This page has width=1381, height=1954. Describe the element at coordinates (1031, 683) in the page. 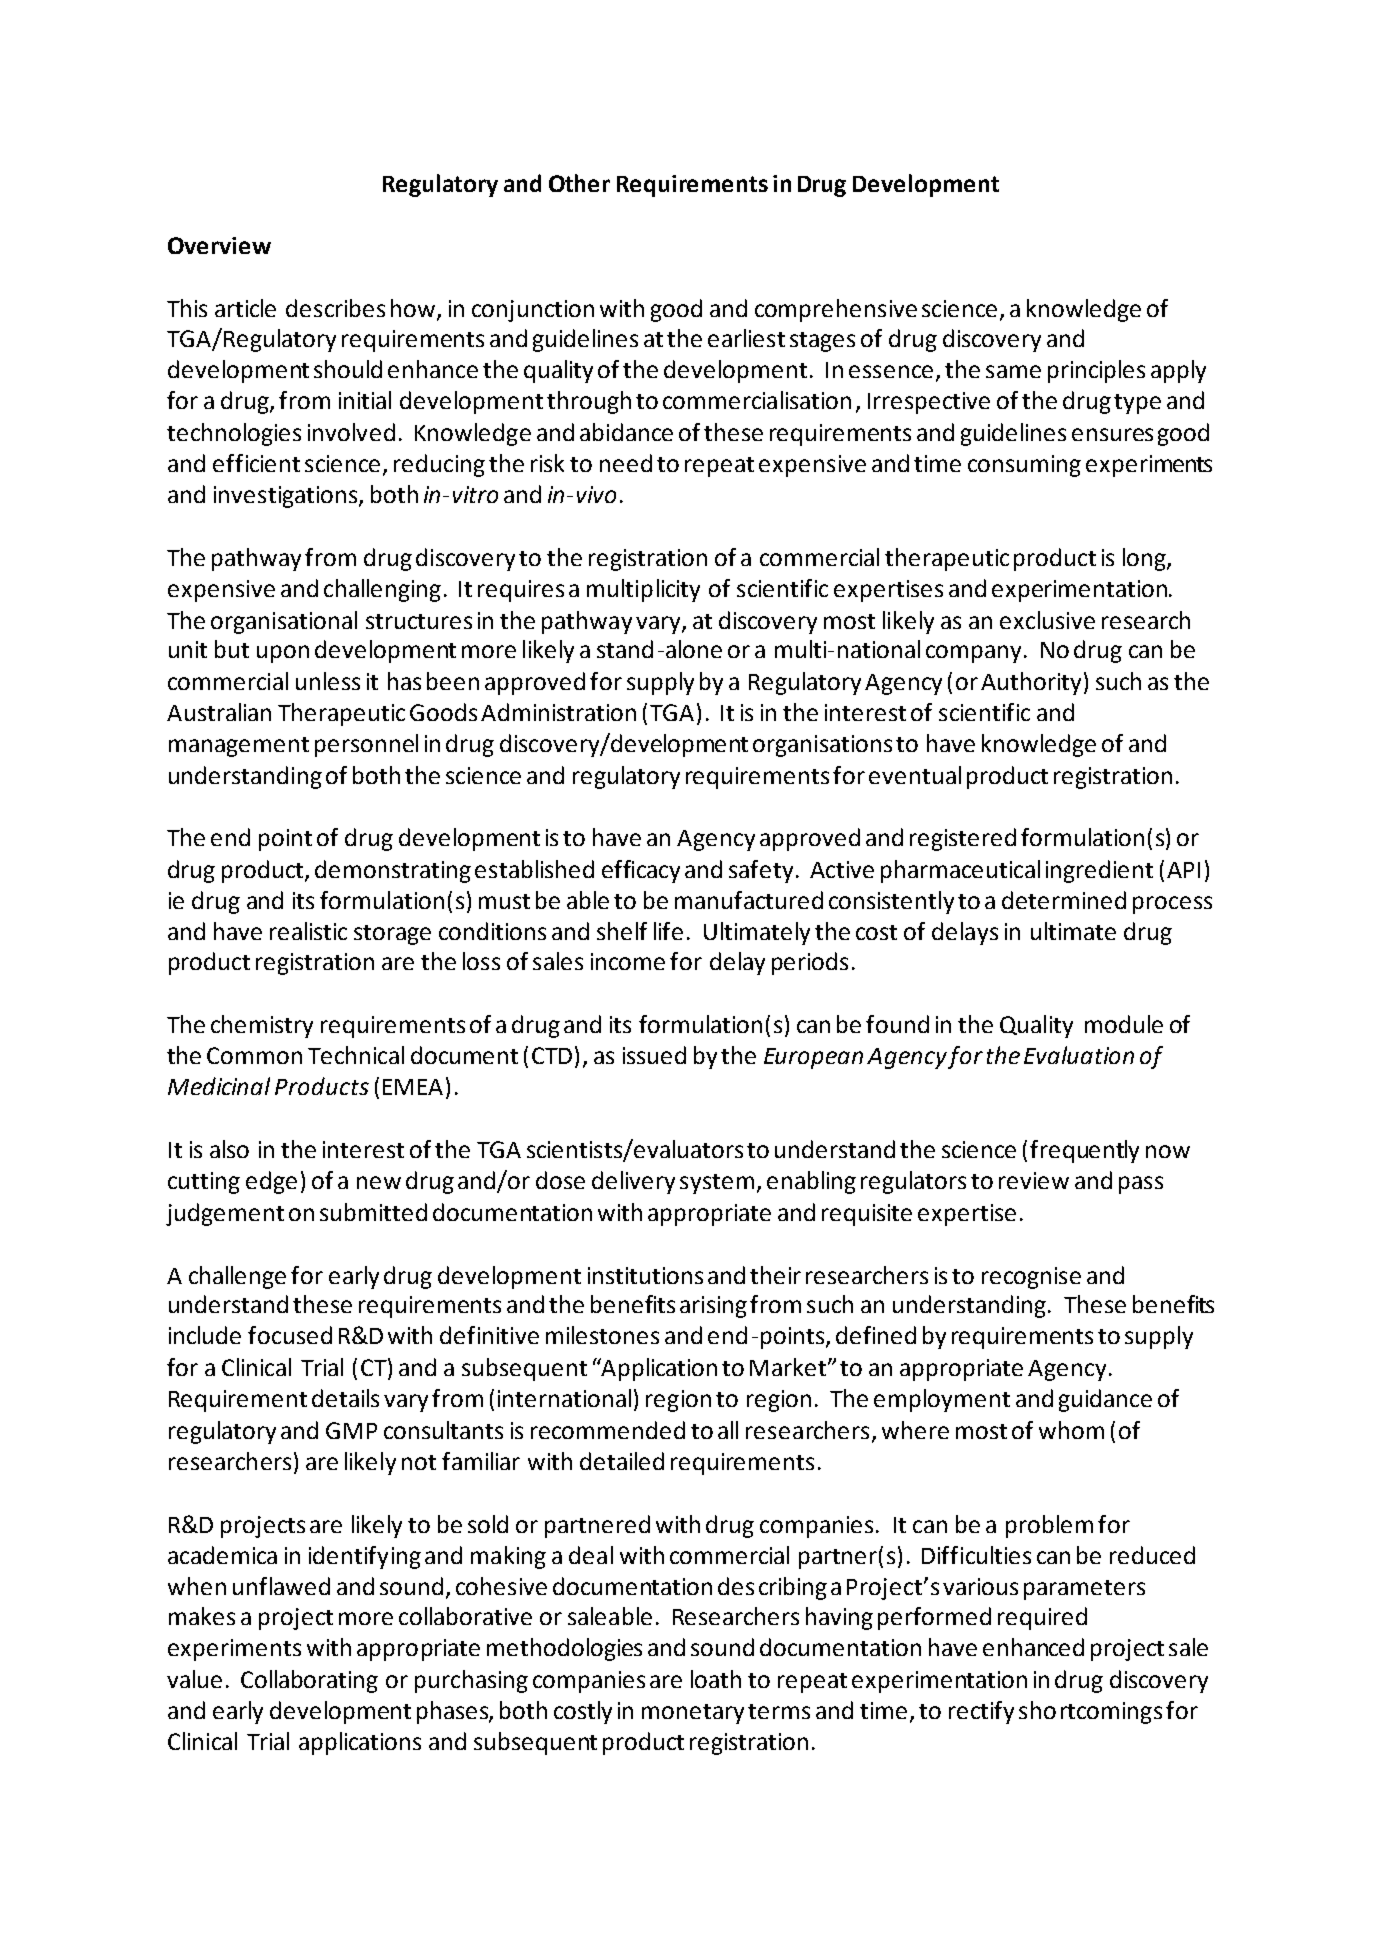

I see `Authority` at that location.
